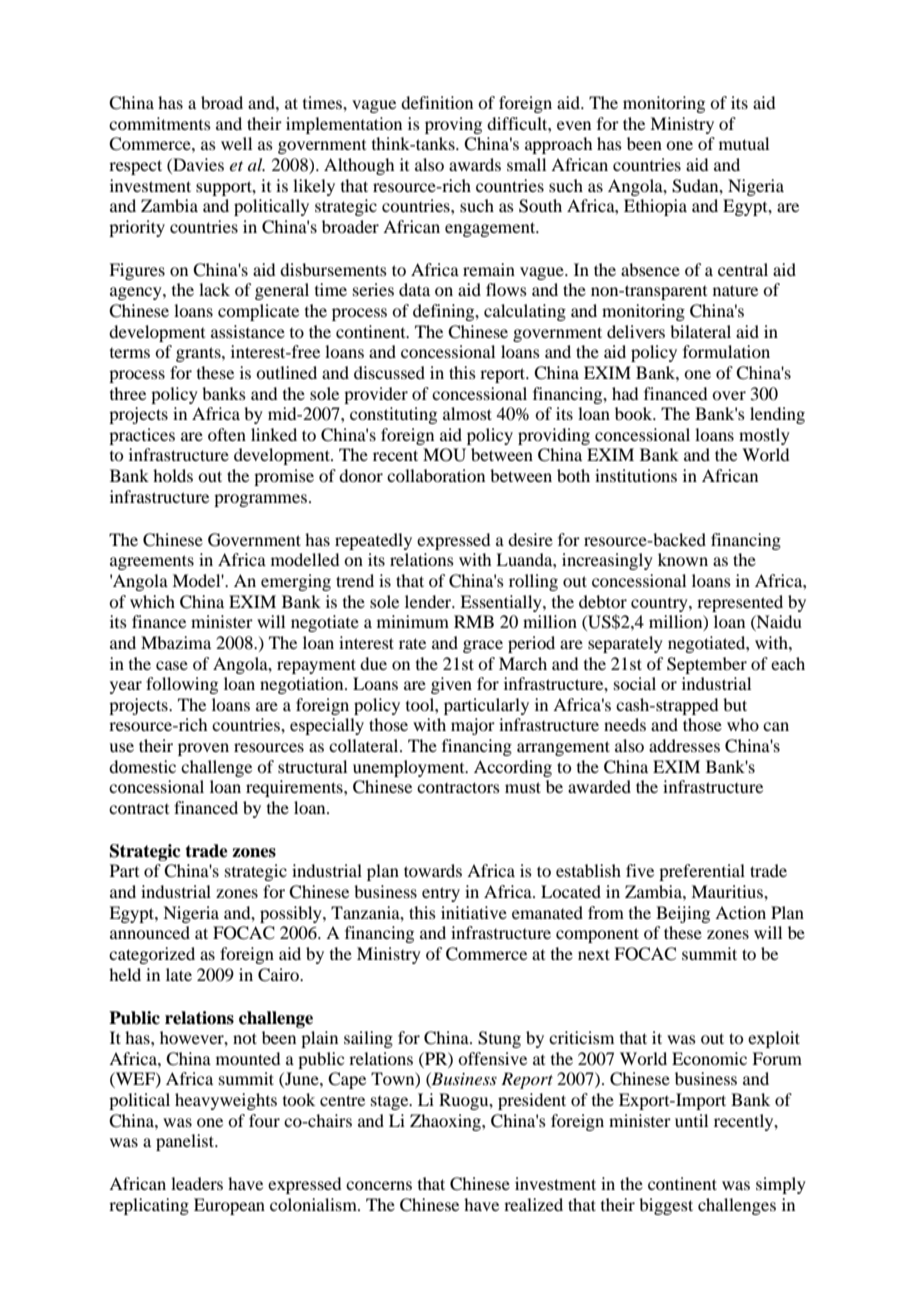 The image size is (924, 1308). Describe the element at coordinates (379, 1185) in the document. I see `concerns` at that location.
